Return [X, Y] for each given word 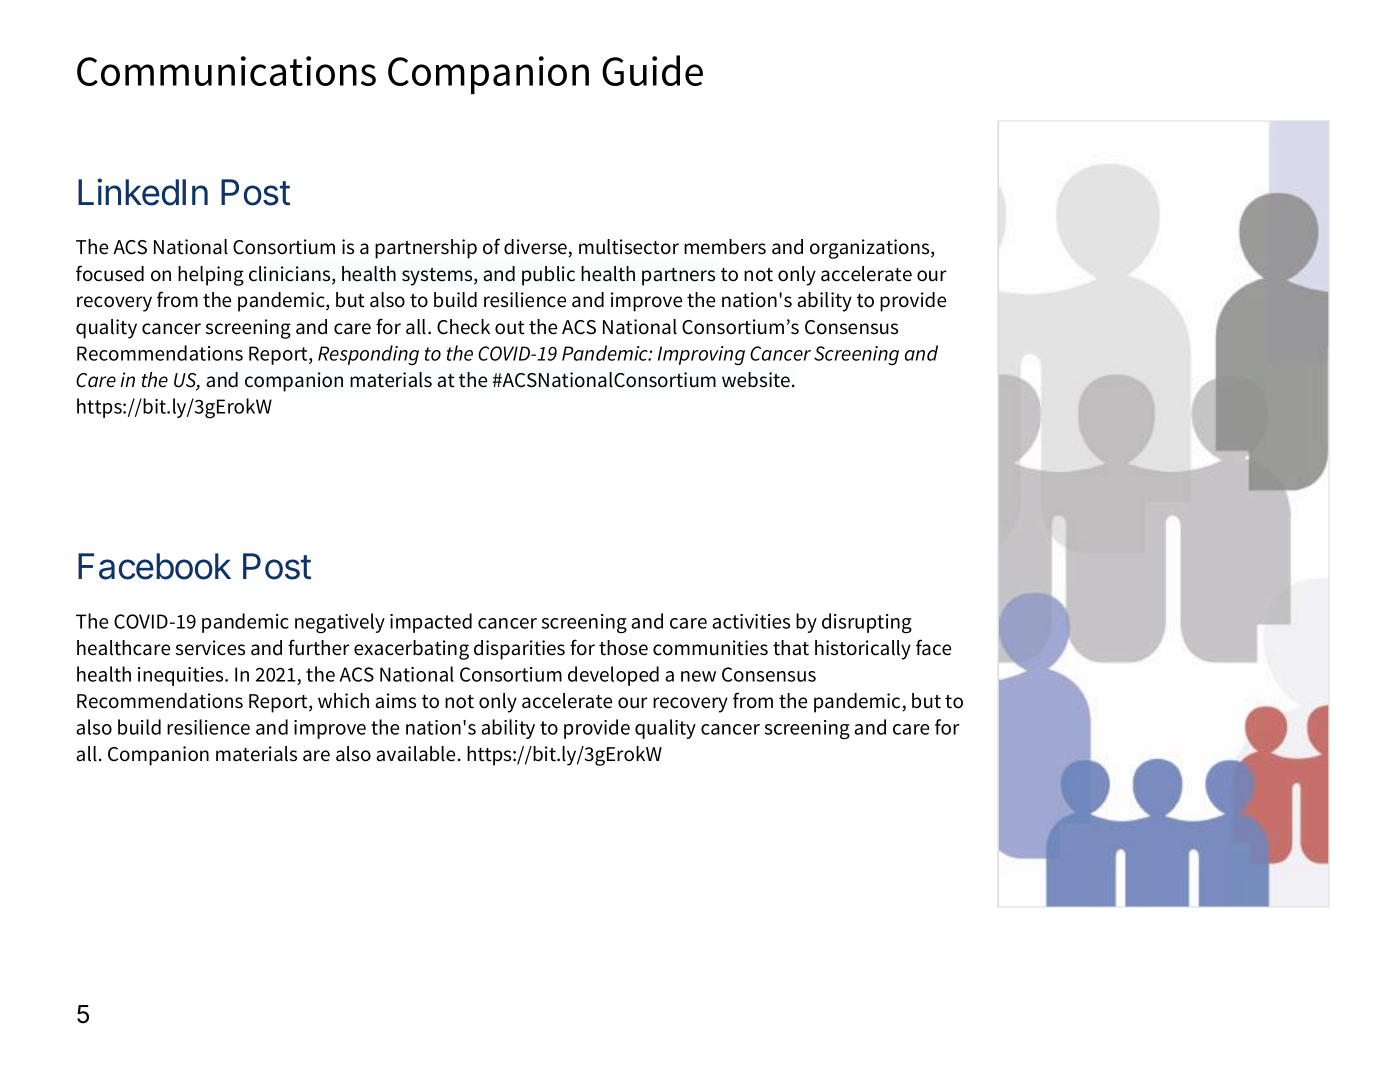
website [756, 380]
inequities [182, 676]
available [415, 754]
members [725, 247]
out [510, 328]
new [698, 676]
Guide [652, 70]
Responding [368, 355]
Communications [226, 71]
